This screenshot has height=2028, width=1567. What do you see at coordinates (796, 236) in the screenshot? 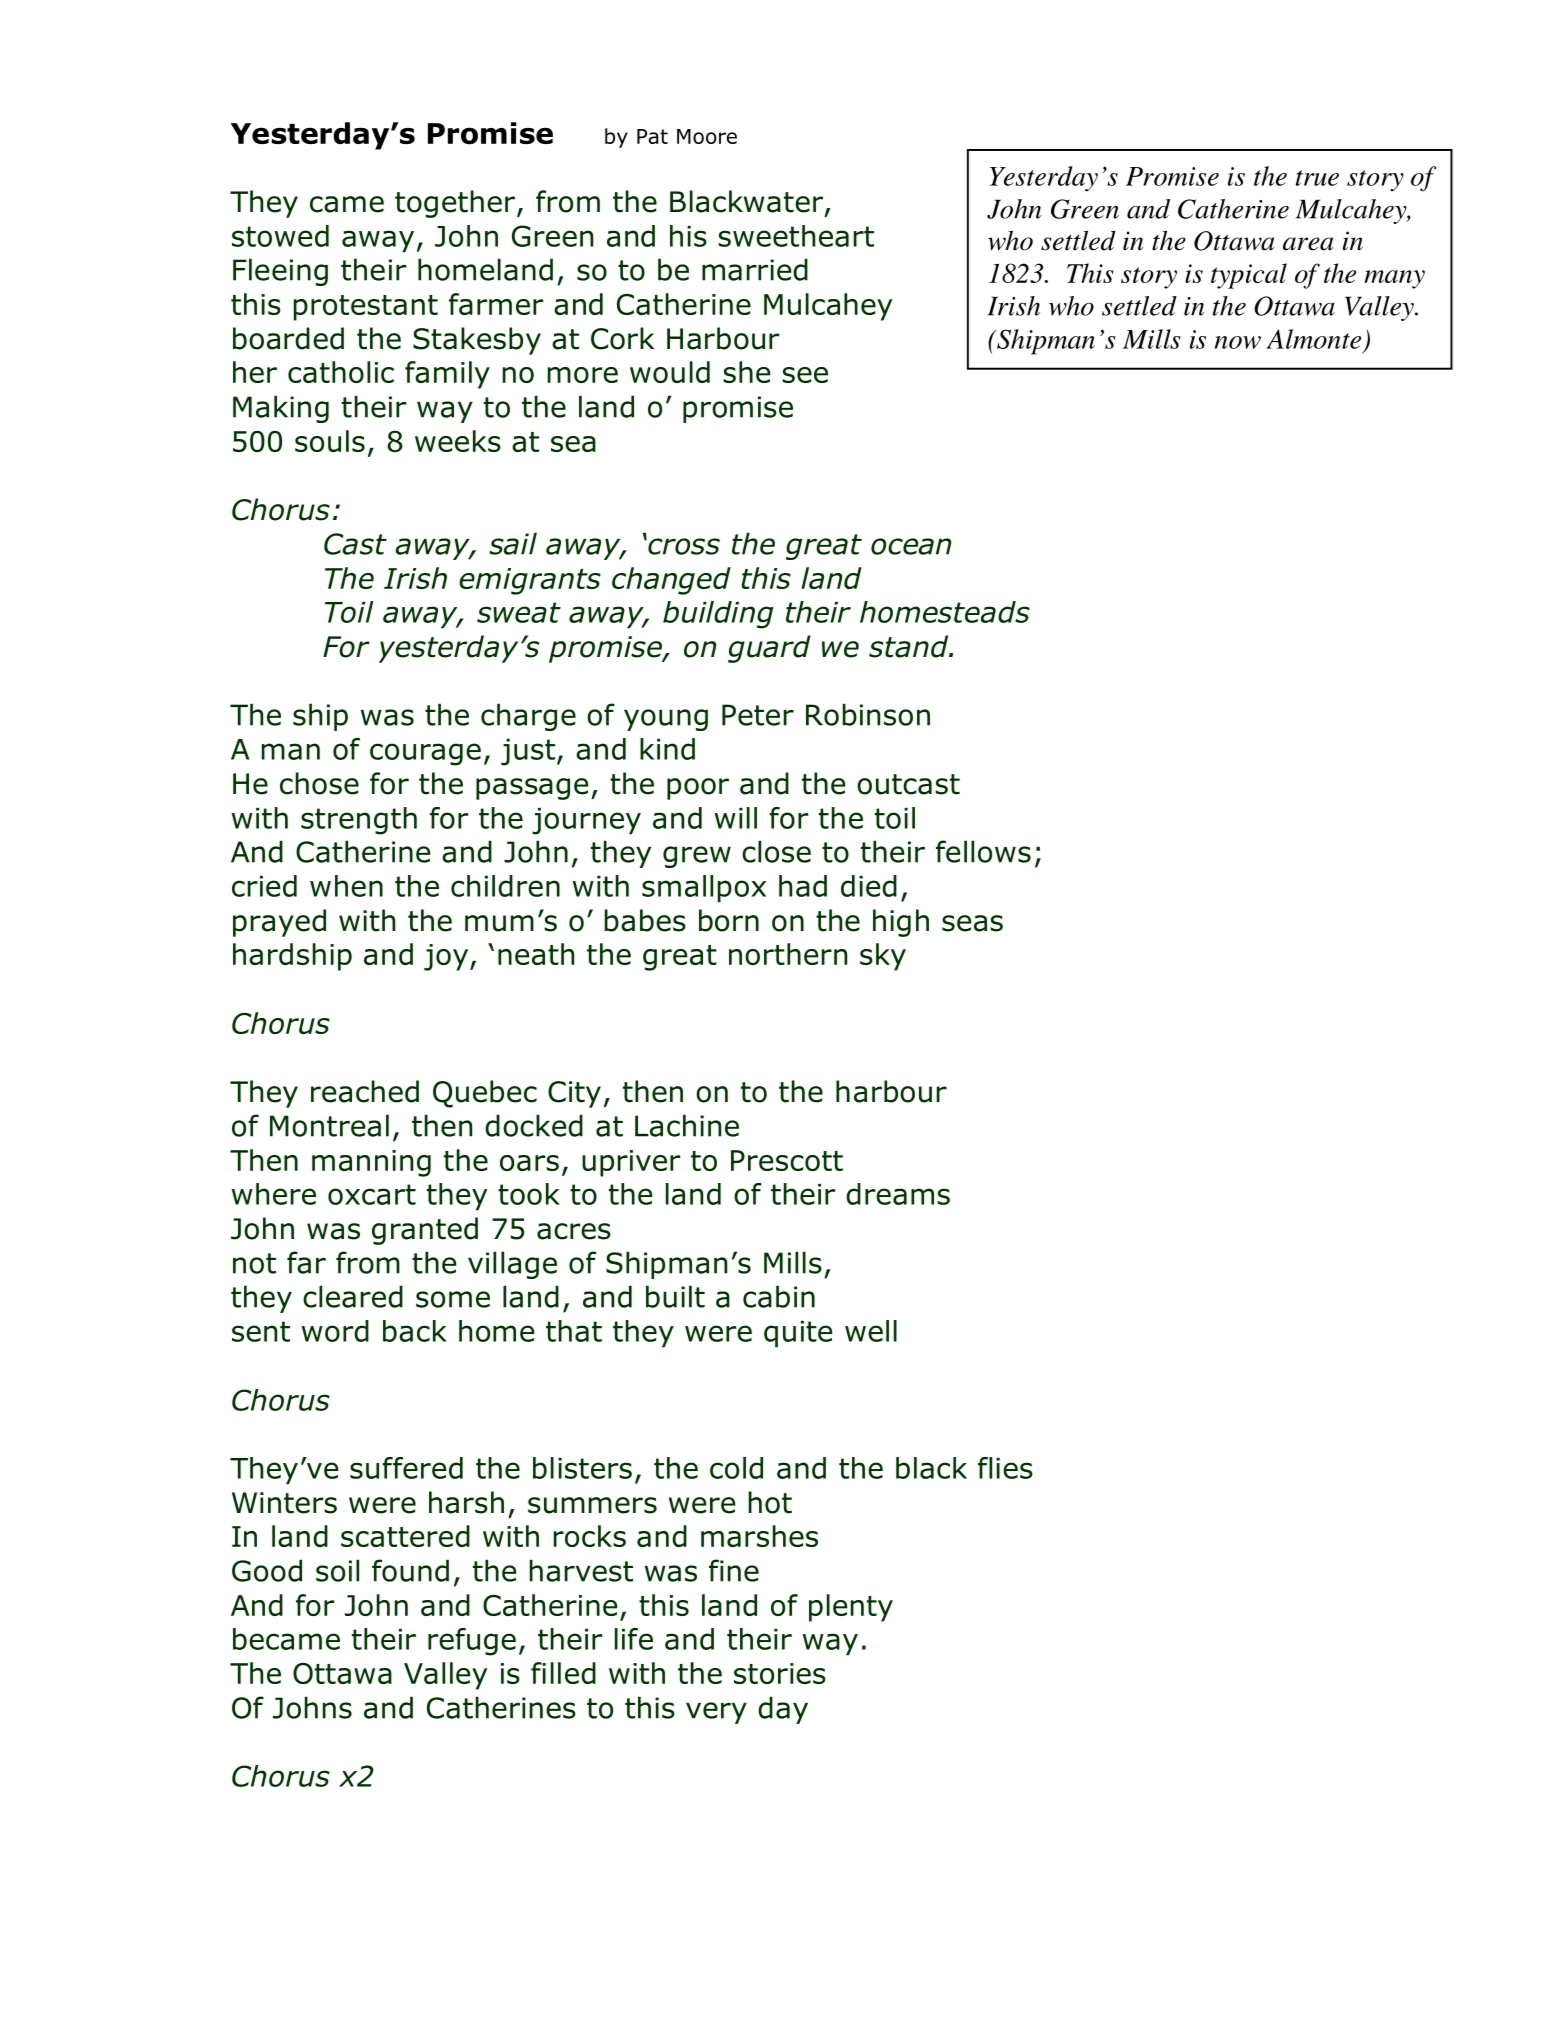
I see `sweetheart` at bounding box center [796, 236].
